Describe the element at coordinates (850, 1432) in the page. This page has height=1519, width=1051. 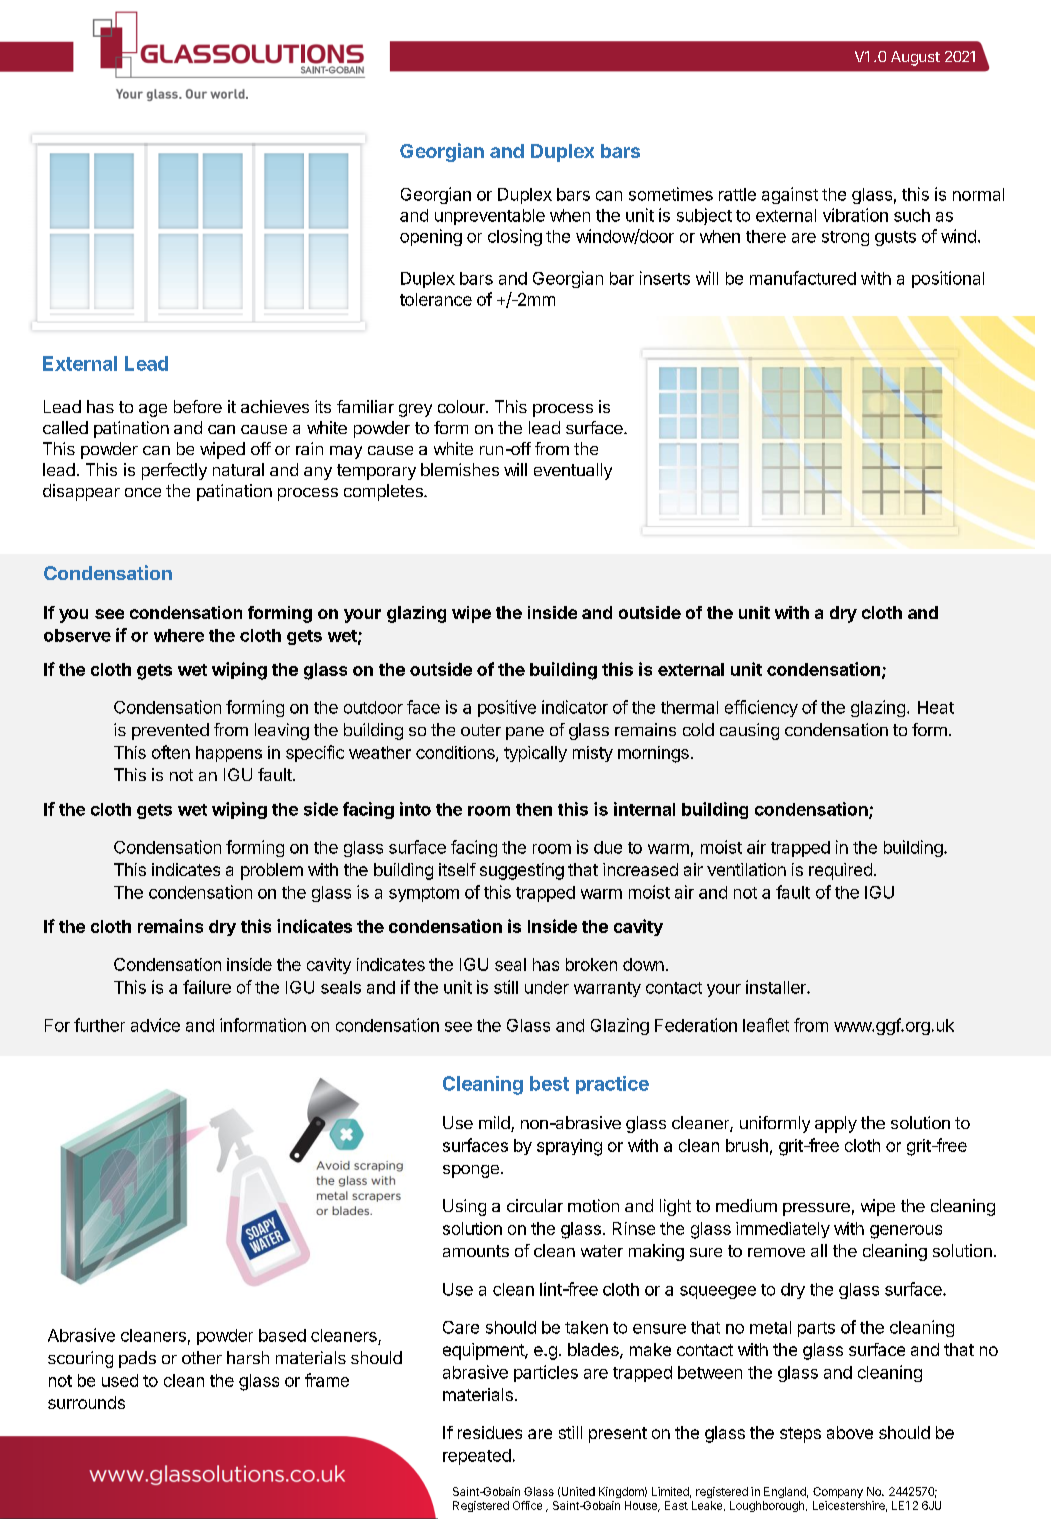
I see `above` at that location.
